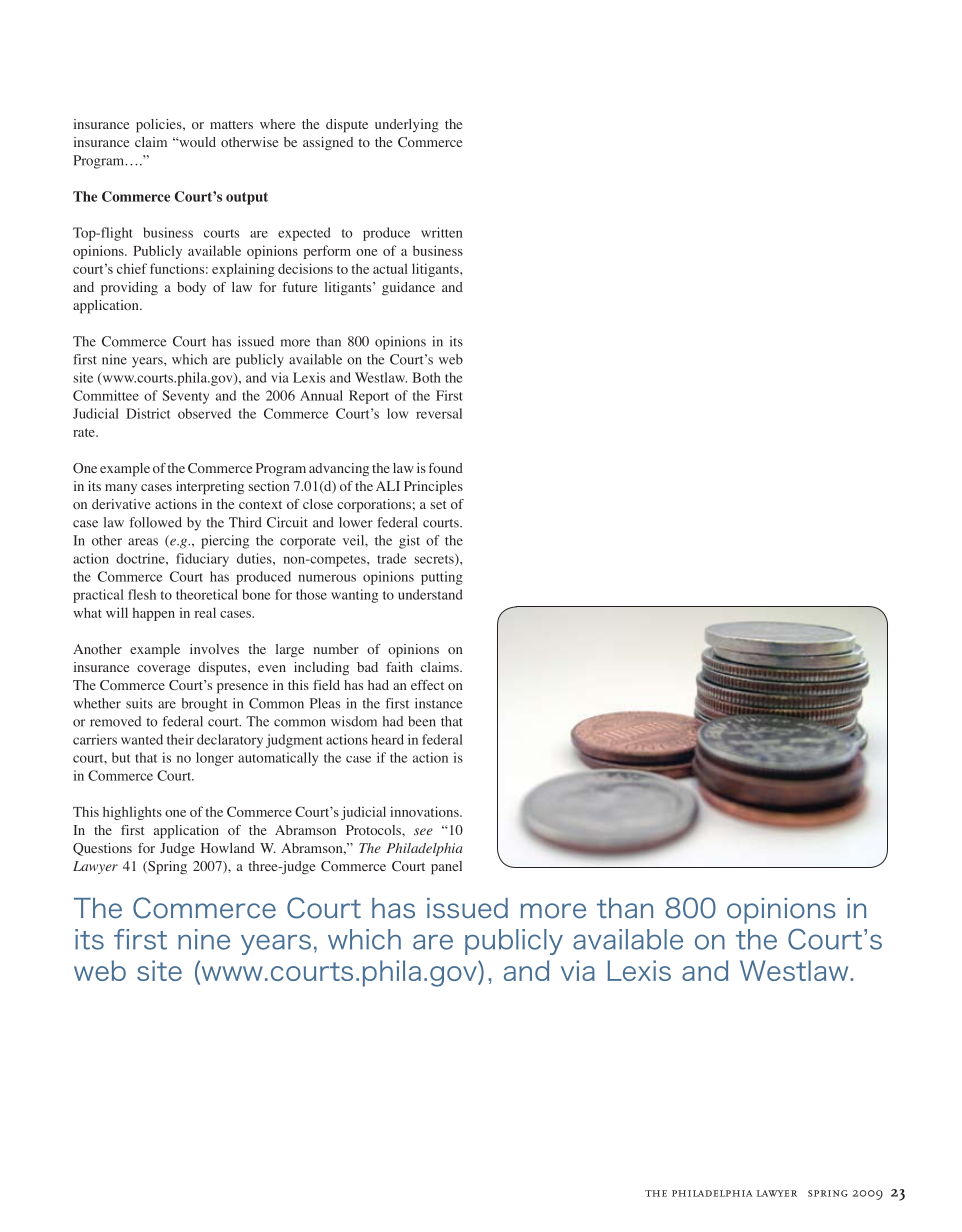 The height and width of the screenshot is (1232, 962). Describe the element at coordinates (228, 848) in the screenshot. I see `Howland` at that location.
